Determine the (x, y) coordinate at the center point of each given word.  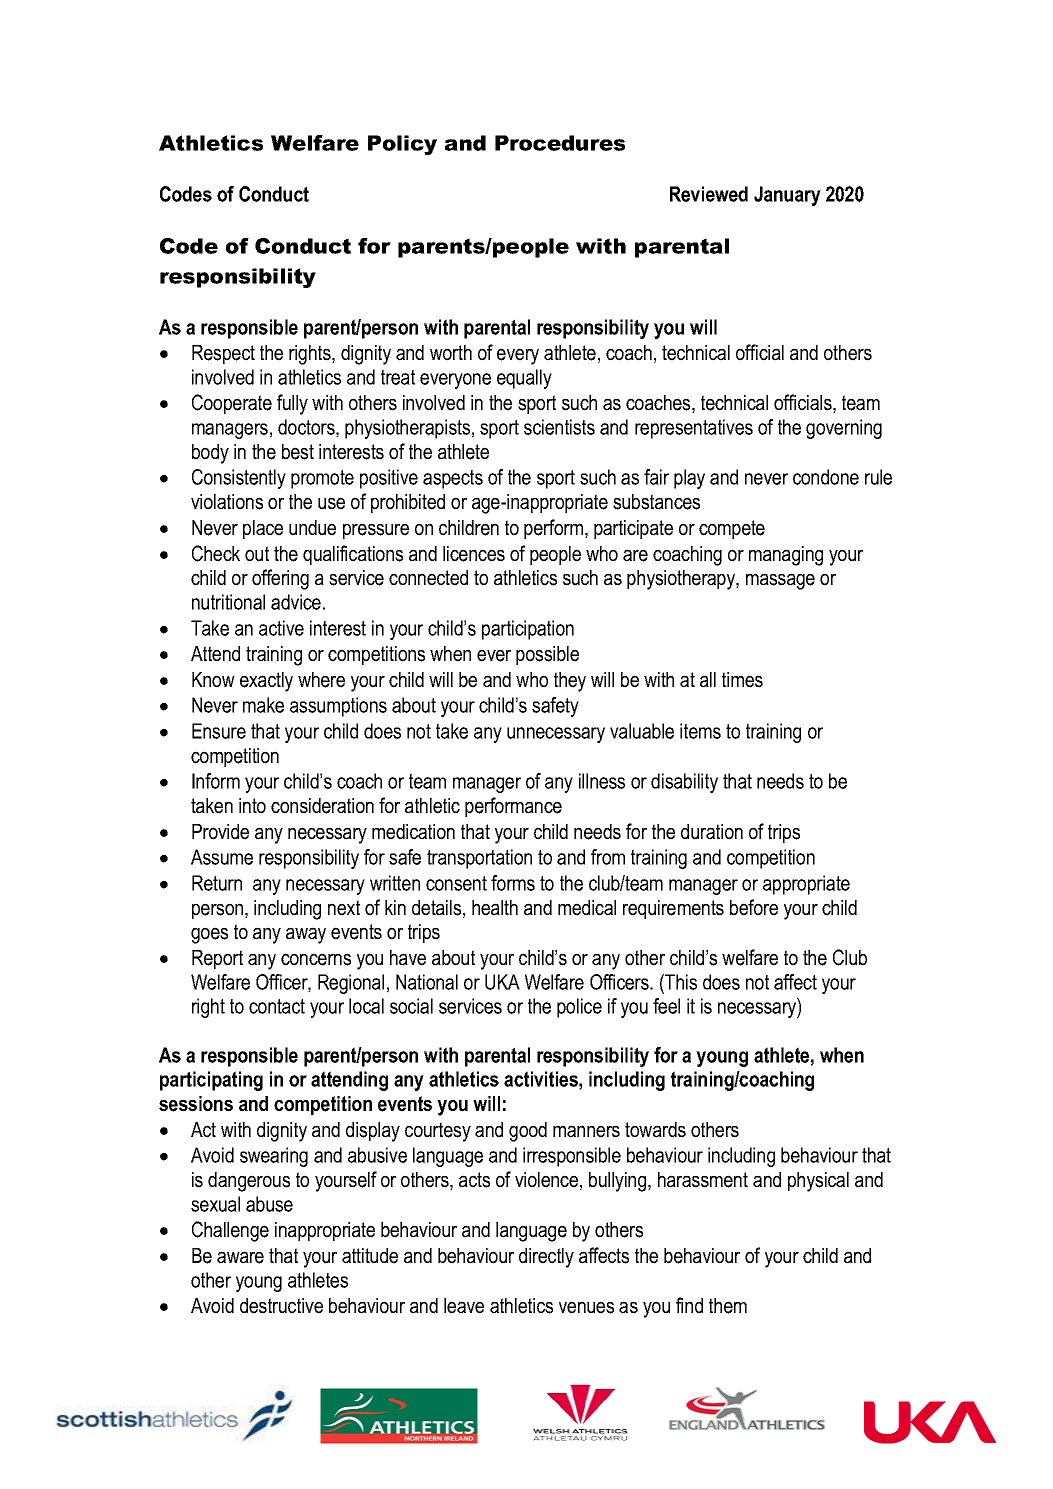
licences (474, 554)
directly (546, 1258)
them (728, 1306)
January (787, 196)
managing (786, 556)
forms (513, 883)
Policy (402, 145)
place (263, 529)
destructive (281, 1306)
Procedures (560, 143)
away (306, 935)
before (754, 907)
